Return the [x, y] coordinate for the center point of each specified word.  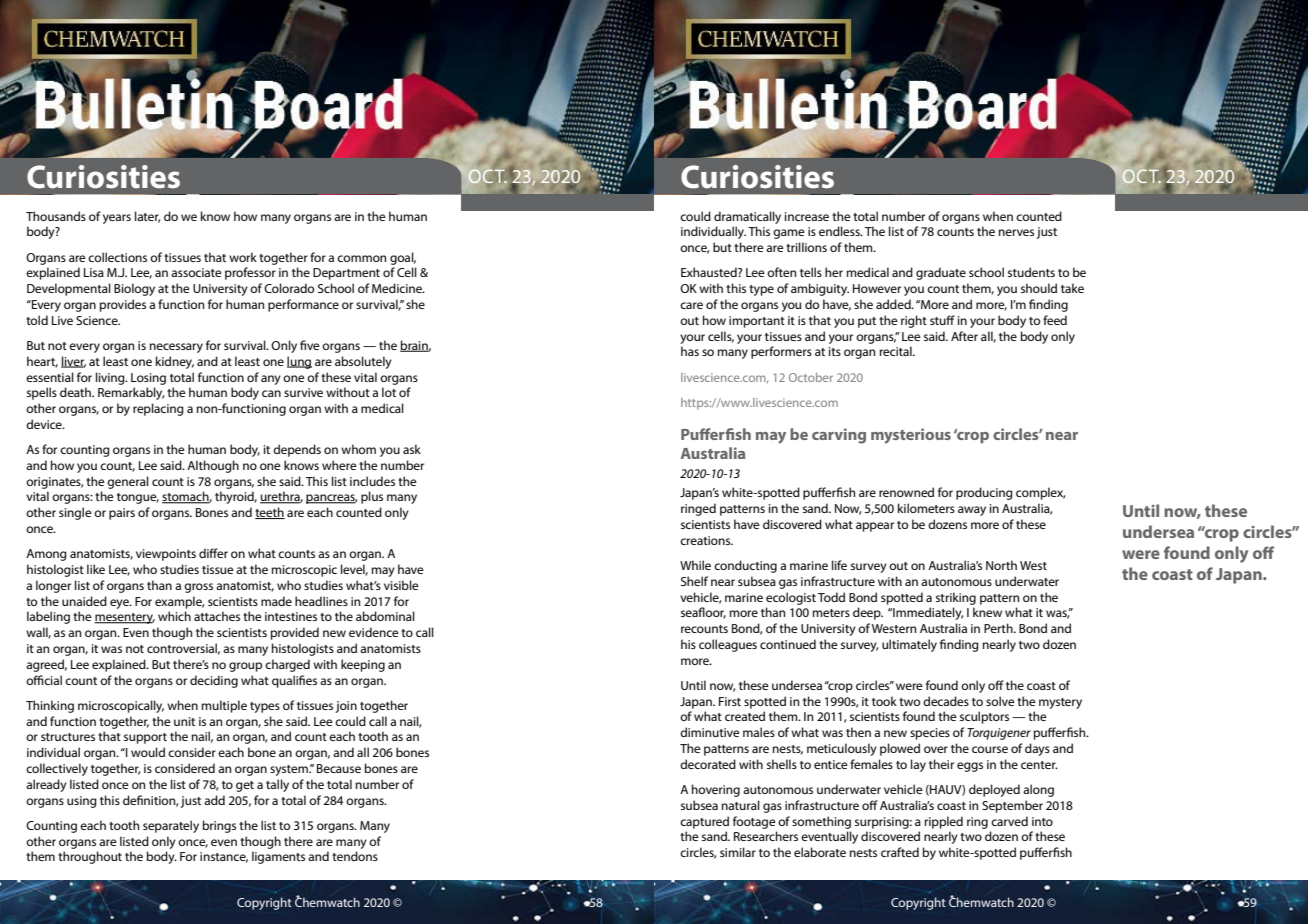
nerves [1016, 232]
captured [704, 822]
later [147, 217]
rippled [944, 822]
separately [171, 826]
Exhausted [710, 272]
